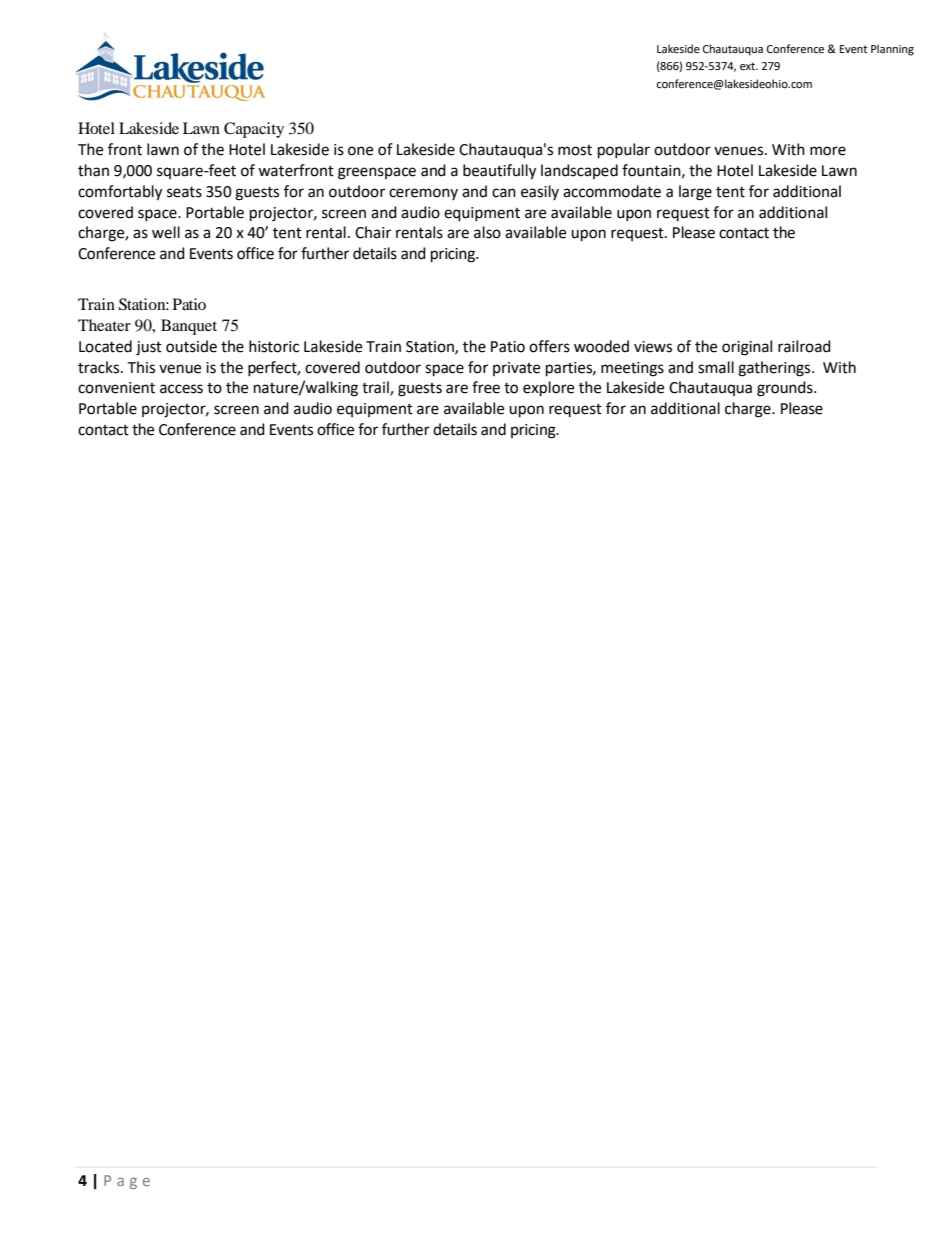 The height and width of the image is (1233, 952). I want to click on Planning, so click(892, 50).
